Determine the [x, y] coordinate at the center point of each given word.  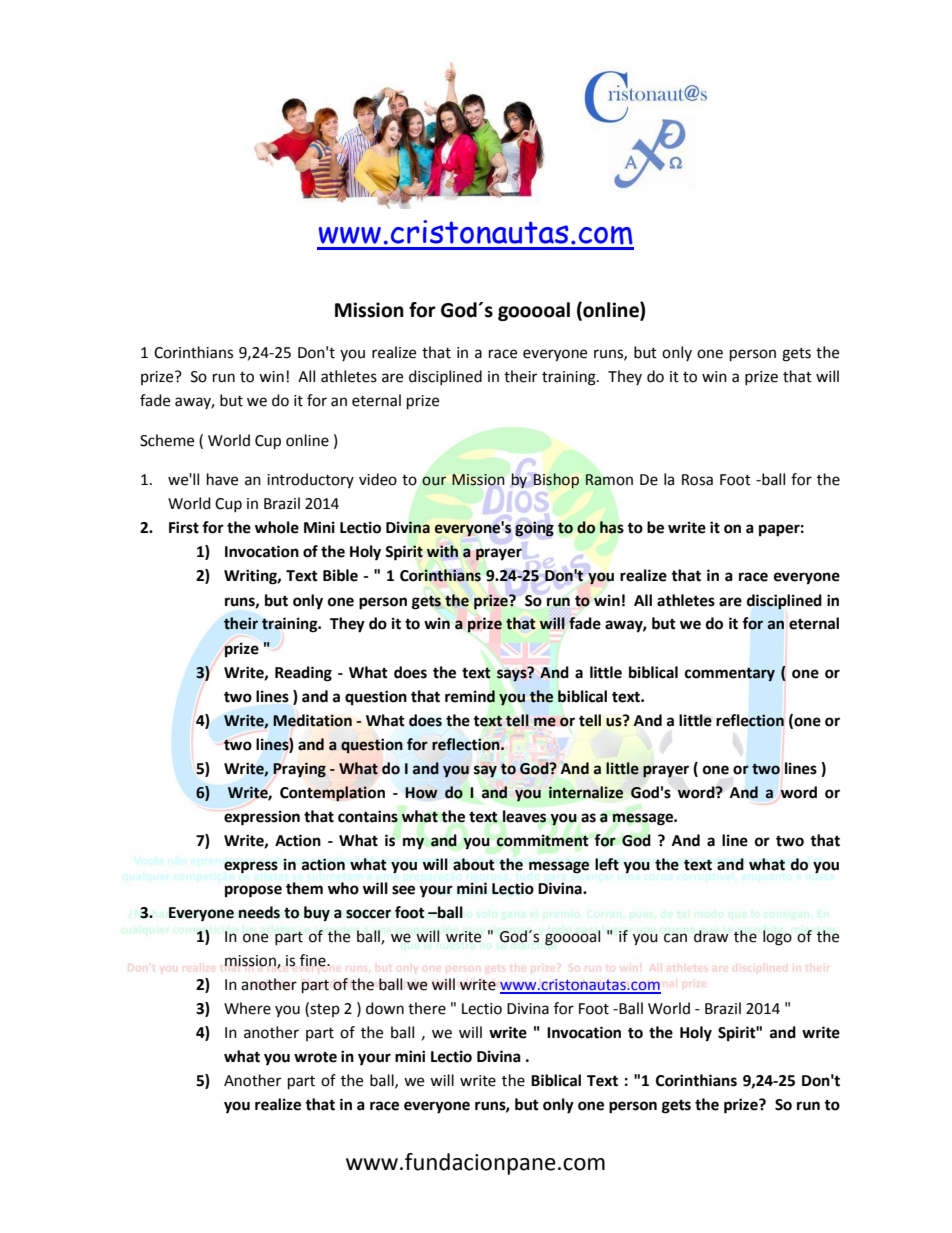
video [378, 479]
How [421, 793]
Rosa [697, 480]
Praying [299, 770]
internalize [586, 792]
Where [247, 1008]
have [222, 479]
